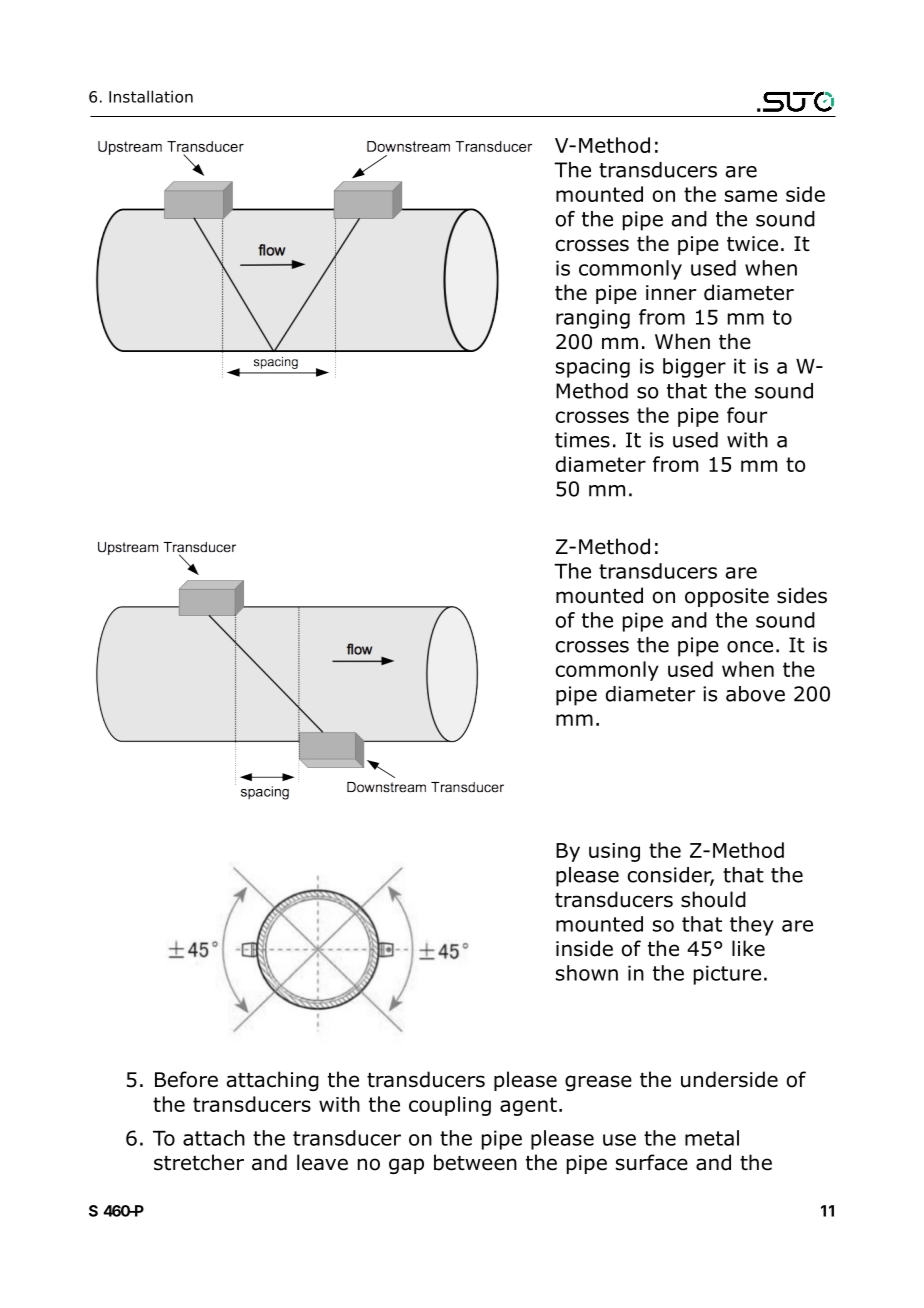  What do you see at coordinates (713, 899) in the screenshot?
I see `should` at bounding box center [713, 899].
